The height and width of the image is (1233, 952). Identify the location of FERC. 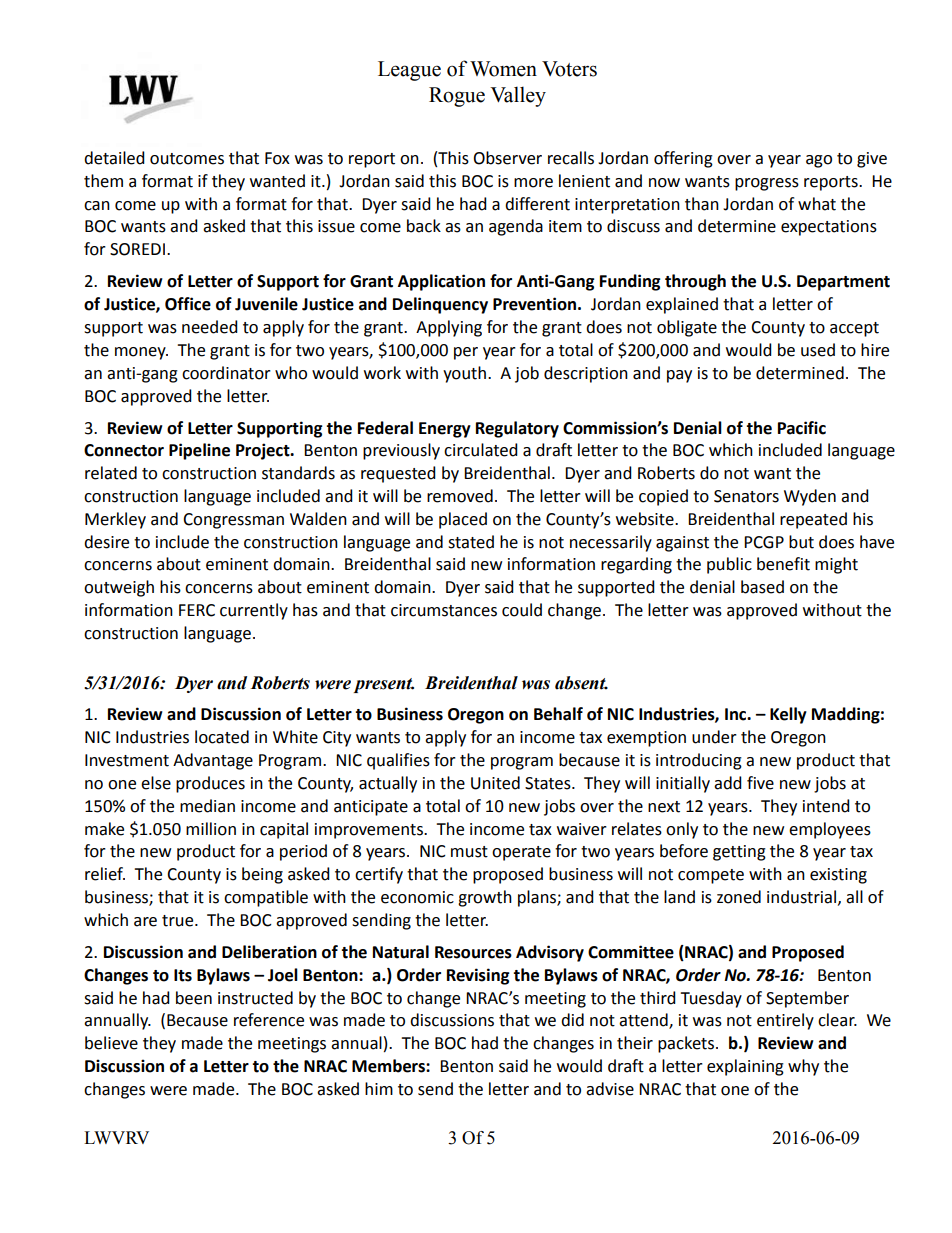
(197, 610).
